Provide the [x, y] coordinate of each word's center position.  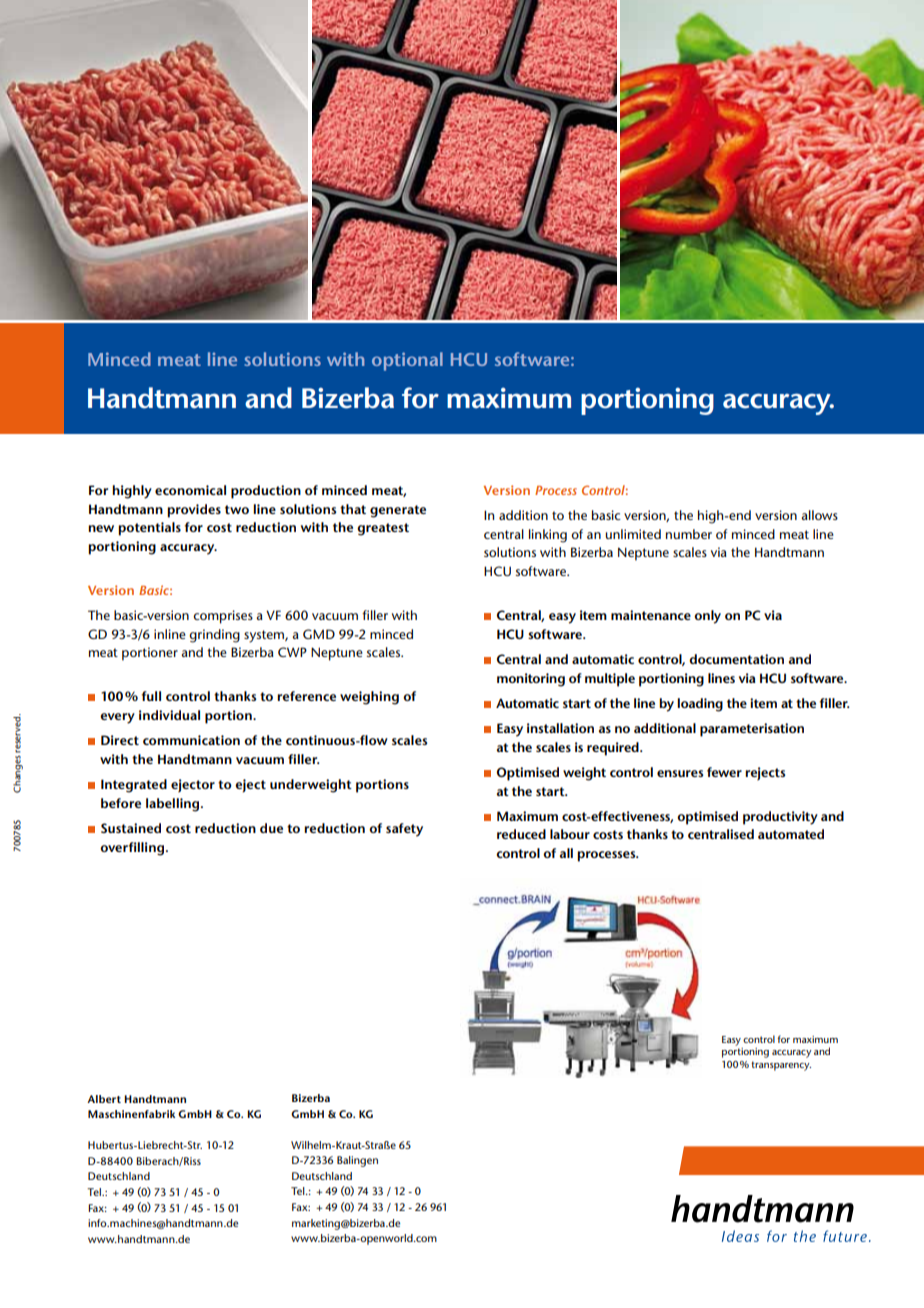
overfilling [133, 849]
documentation [736, 659]
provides [194, 511]
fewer [724, 772]
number [689, 534]
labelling [174, 805]
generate [398, 511]
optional [407, 361]
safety [404, 830]
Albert [104, 1099]
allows [820, 515]
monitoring [531, 680]
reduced [521, 834]
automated [791, 834]
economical [190, 490]
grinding [214, 636]
